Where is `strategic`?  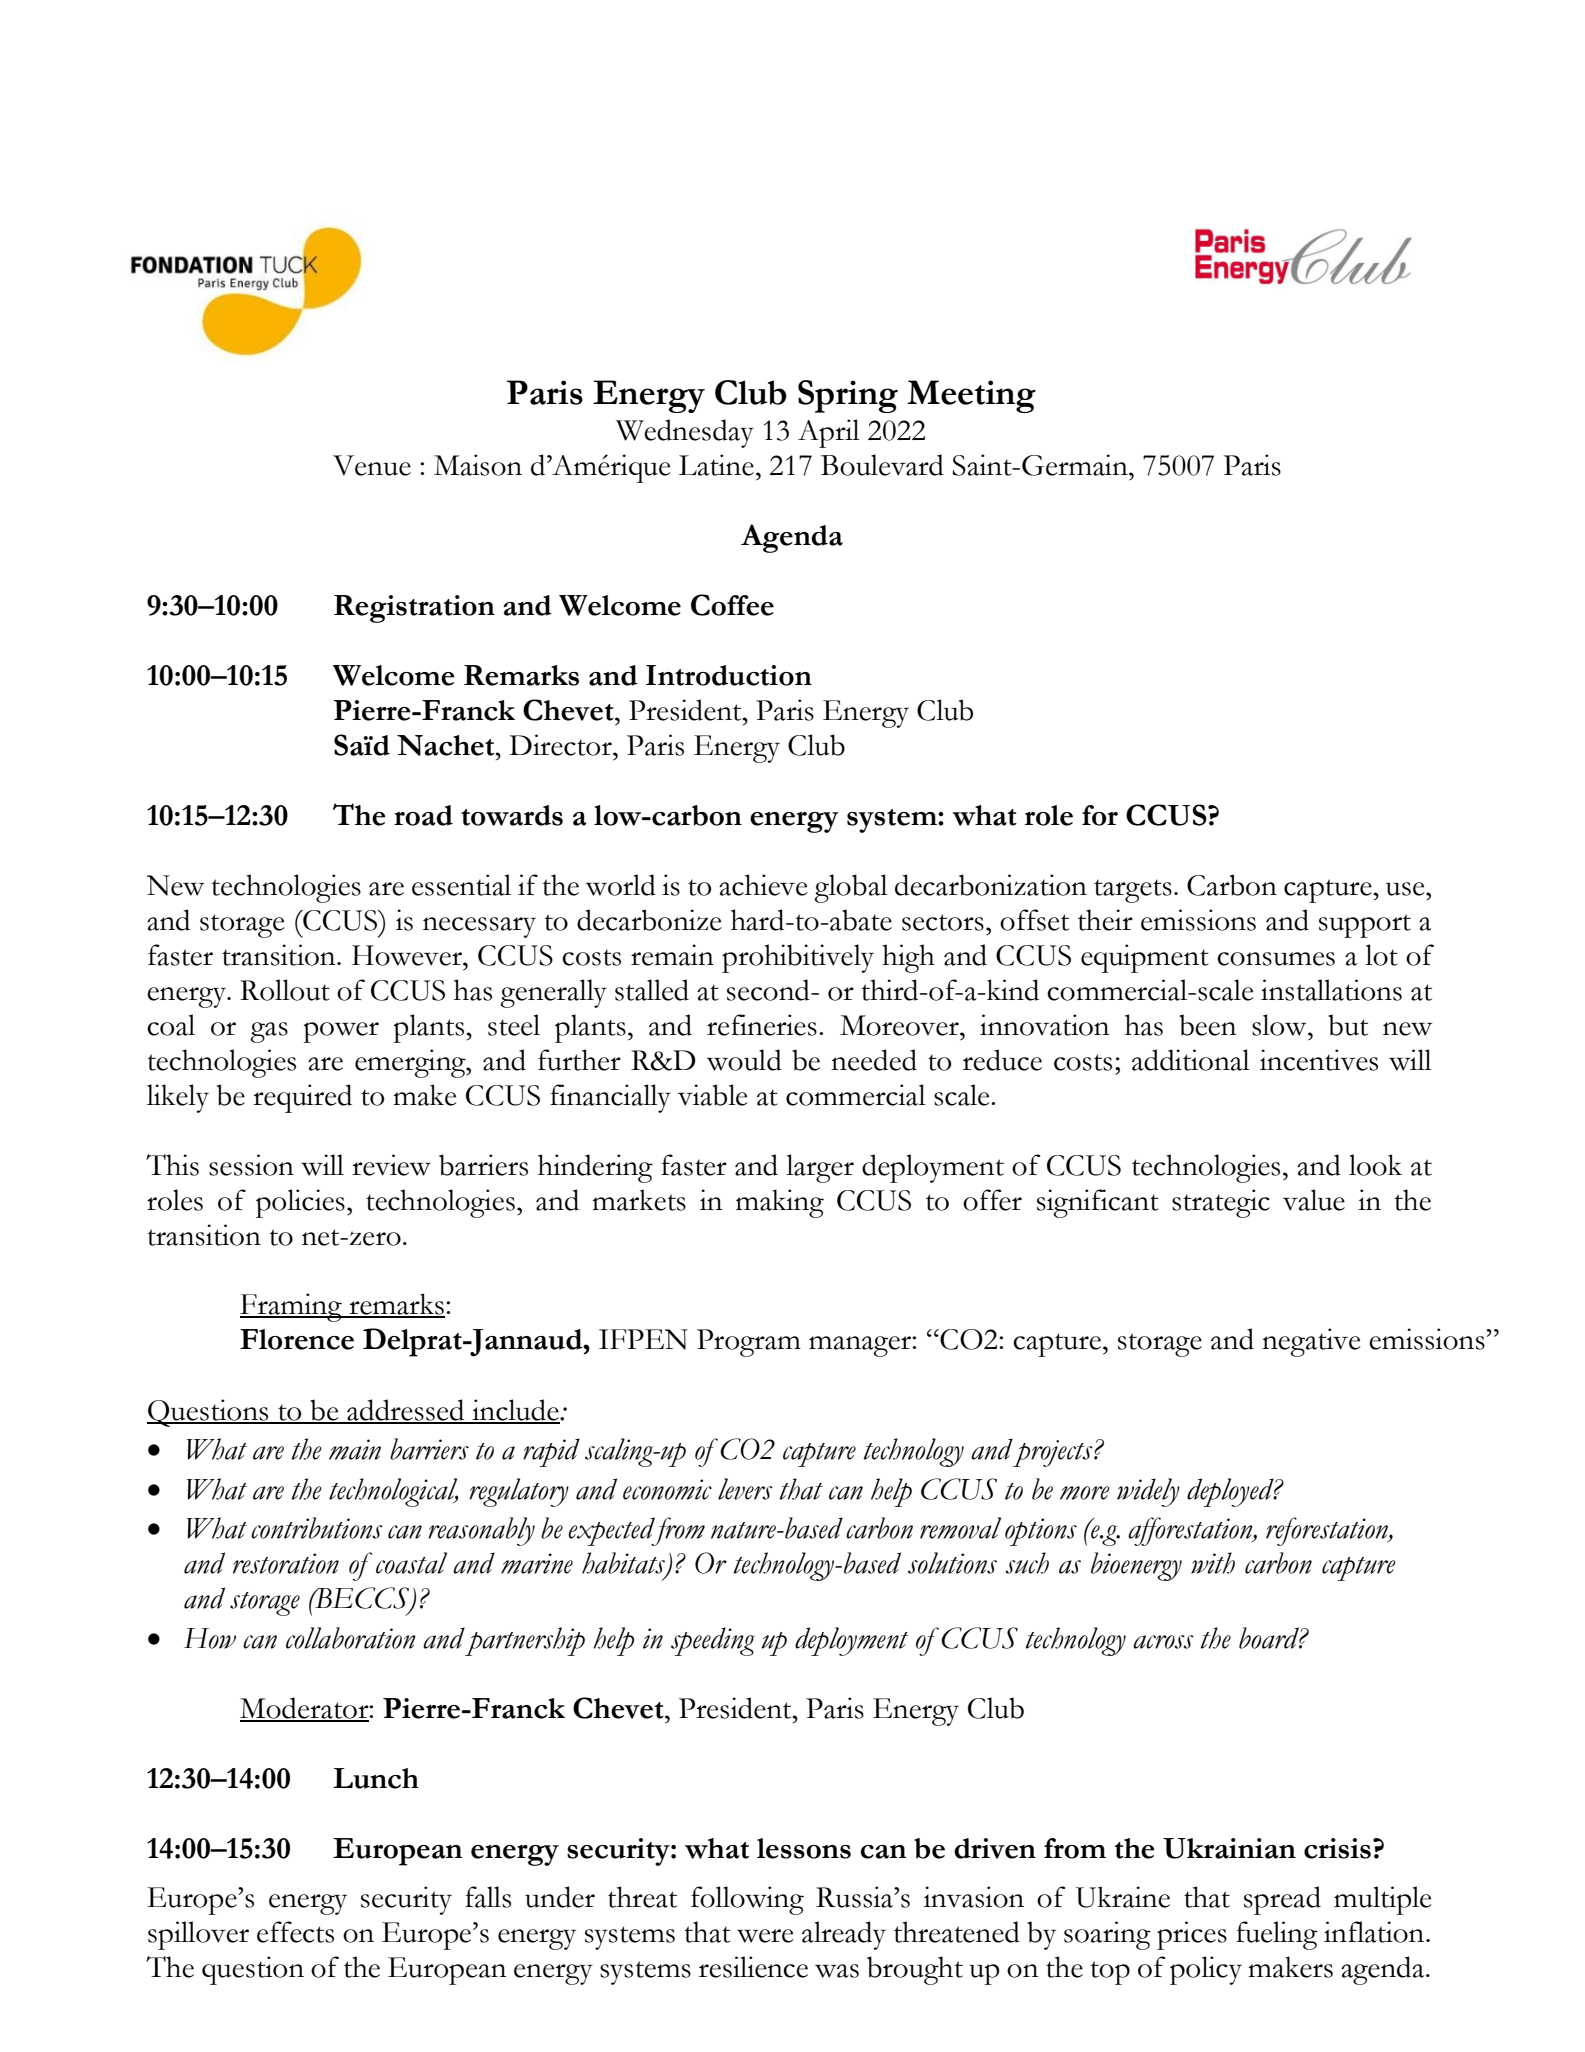 strategic is located at coordinates (1221, 1203).
